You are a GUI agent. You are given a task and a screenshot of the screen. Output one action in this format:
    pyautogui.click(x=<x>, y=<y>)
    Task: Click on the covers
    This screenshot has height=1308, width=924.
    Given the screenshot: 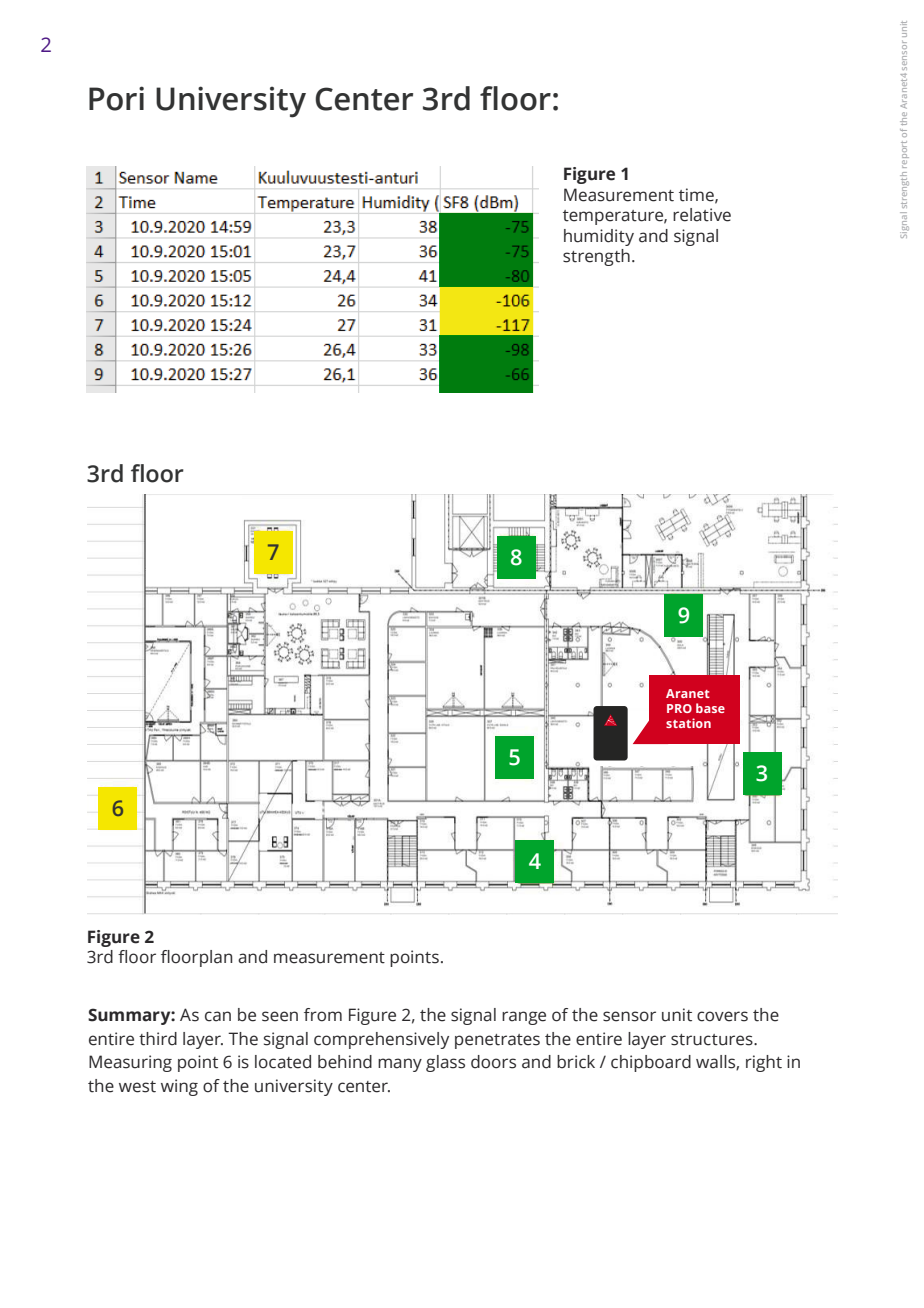 What is the action you would take?
    pyautogui.click(x=722, y=1016)
